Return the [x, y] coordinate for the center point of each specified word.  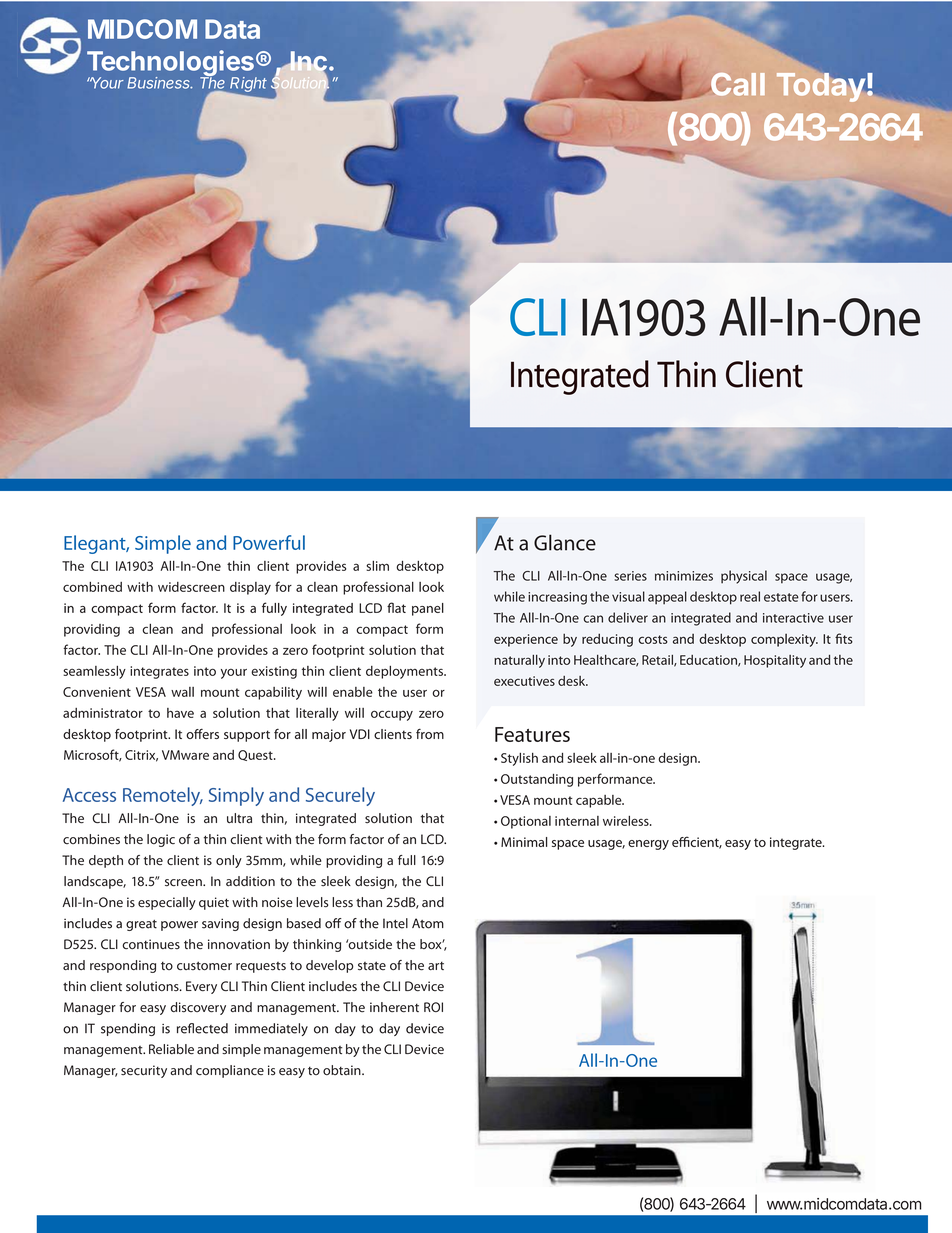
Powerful [269, 542]
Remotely [163, 796]
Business [160, 83]
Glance [565, 542]
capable [600, 801]
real [750, 596]
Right [248, 86]
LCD [433, 839]
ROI [433, 1007]
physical [744, 577]
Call [737, 84]
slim [377, 566]
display [250, 588]
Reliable [171, 1049]
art [436, 966]
